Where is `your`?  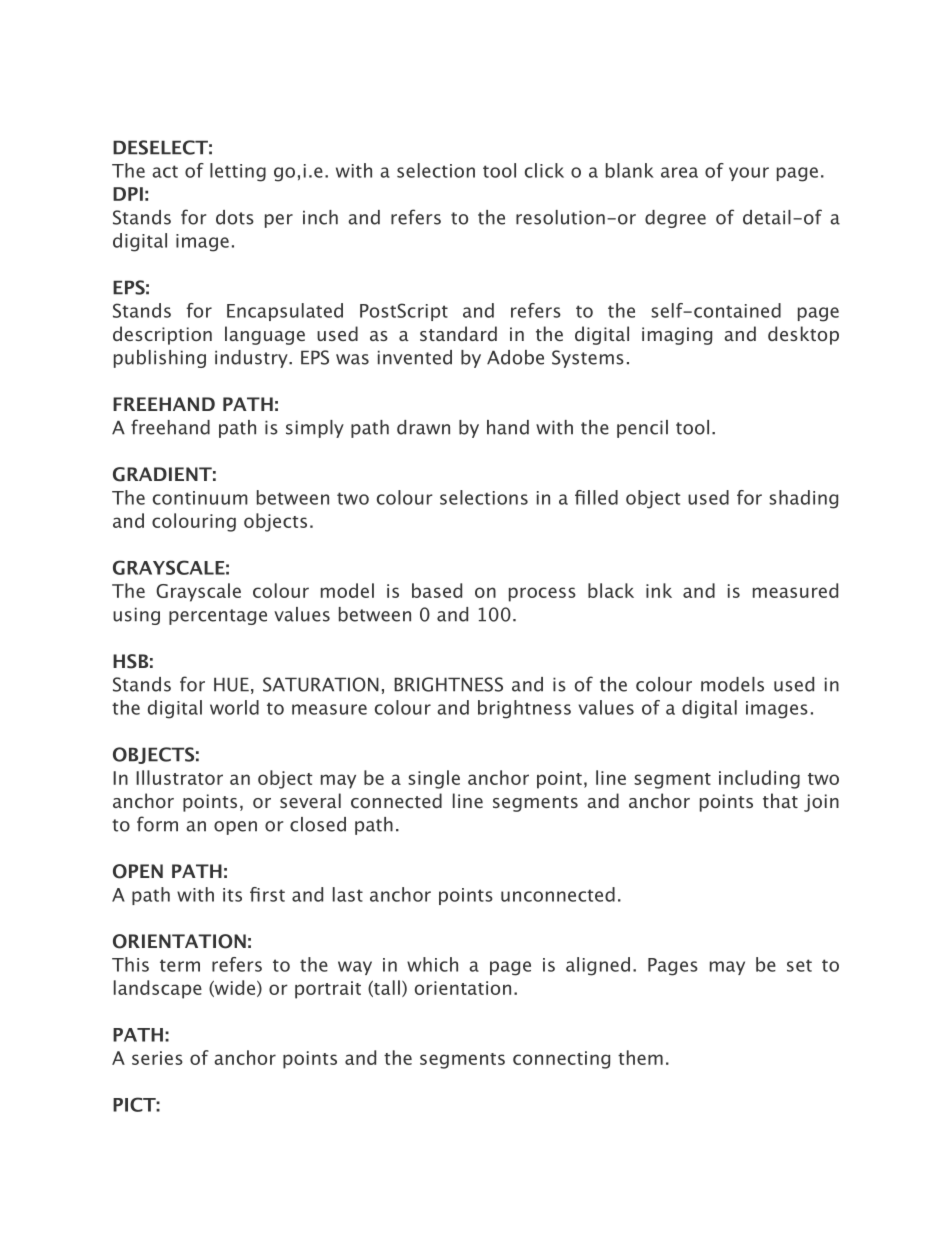 your is located at coordinates (749, 174).
